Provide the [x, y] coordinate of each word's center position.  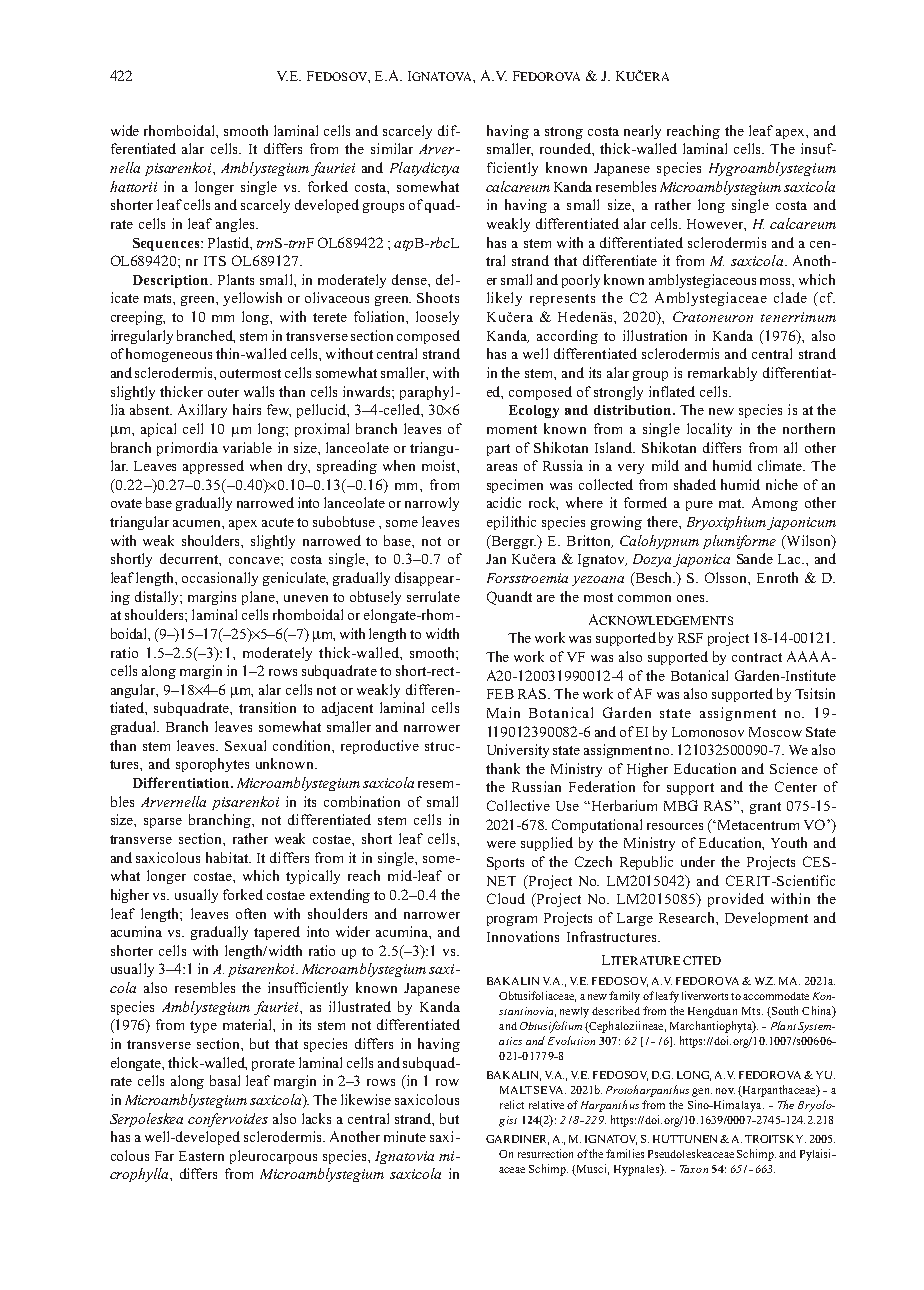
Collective [518, 805]
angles [236, 225]
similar [392, 148]
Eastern [201, 1156]
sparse [163, 823]
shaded [695, 484]
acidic [504, 502]
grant [765, 808]
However [716, 225]
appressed [213, 467]
